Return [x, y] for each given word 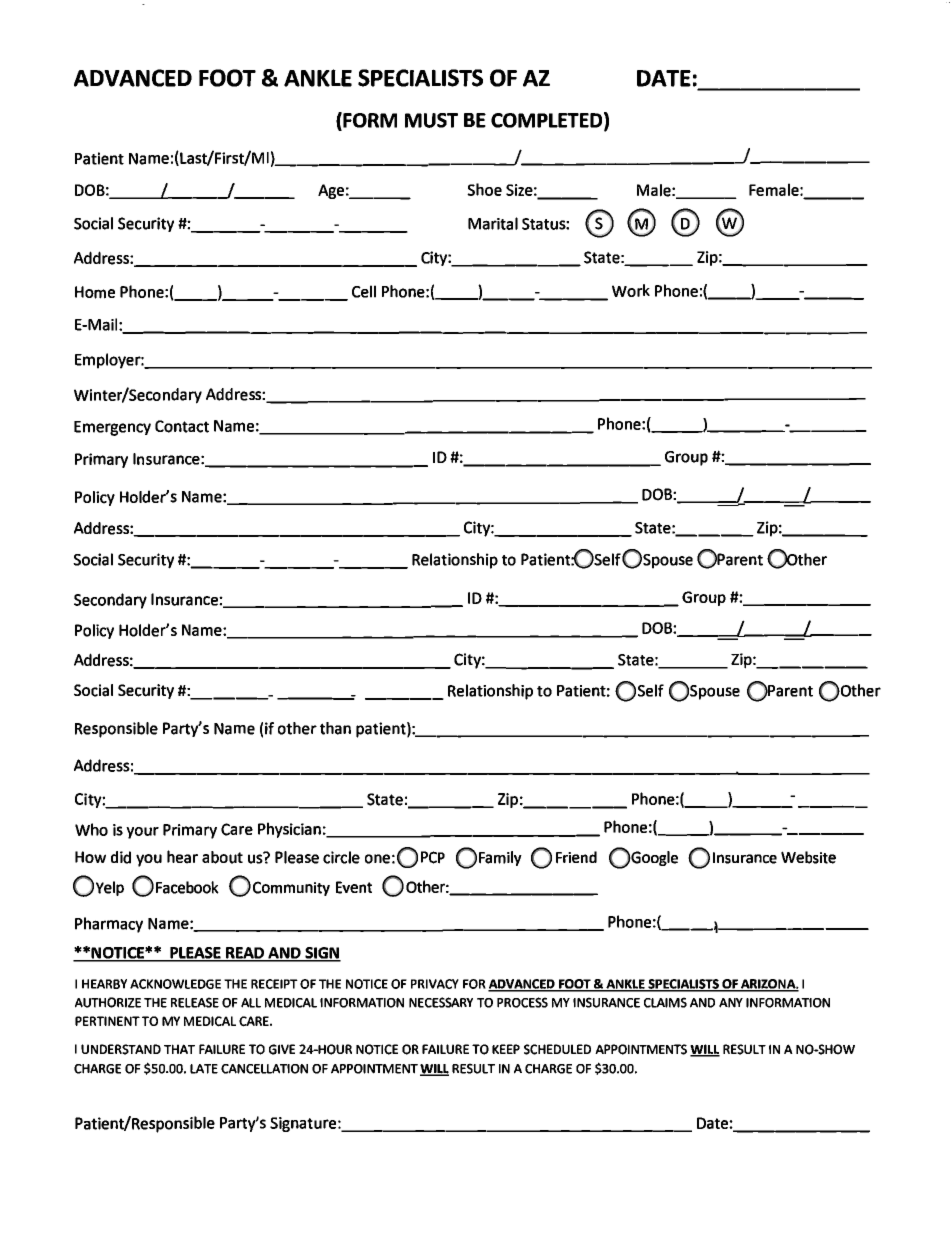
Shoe [484, 189]
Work [631, 290]
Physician [289, 830]
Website [808, 857]
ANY [731, 1003]
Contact [182, 426]
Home [95, 292]
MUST [431, 120]
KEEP [506, 1049]
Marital [493, 223]
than [335, 728]
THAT [179, 1049]
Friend [576, 857]
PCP [433, 857]
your [142, 833]
